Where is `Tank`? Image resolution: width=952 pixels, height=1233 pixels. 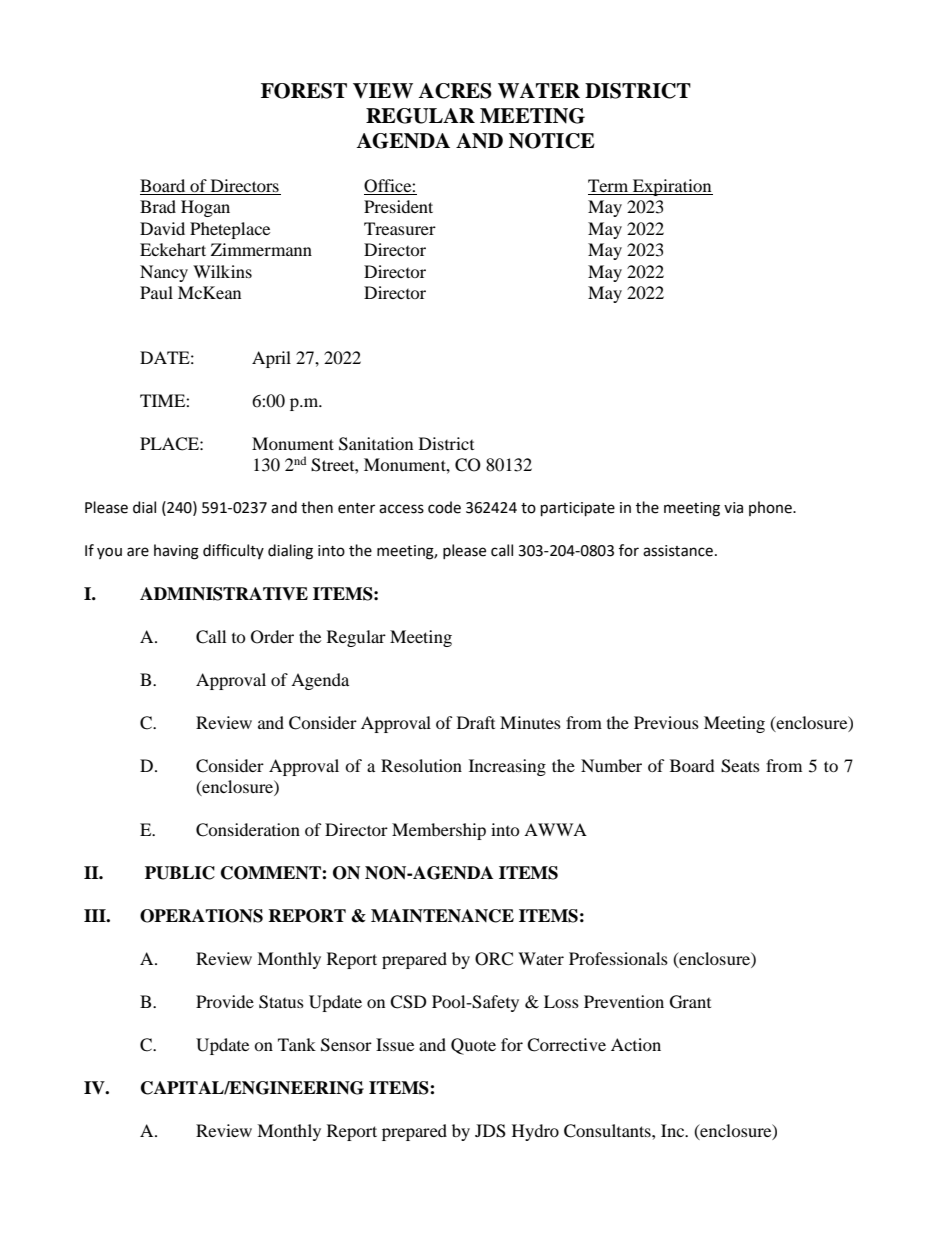 Tank is located at coordinates (297, 1044).
